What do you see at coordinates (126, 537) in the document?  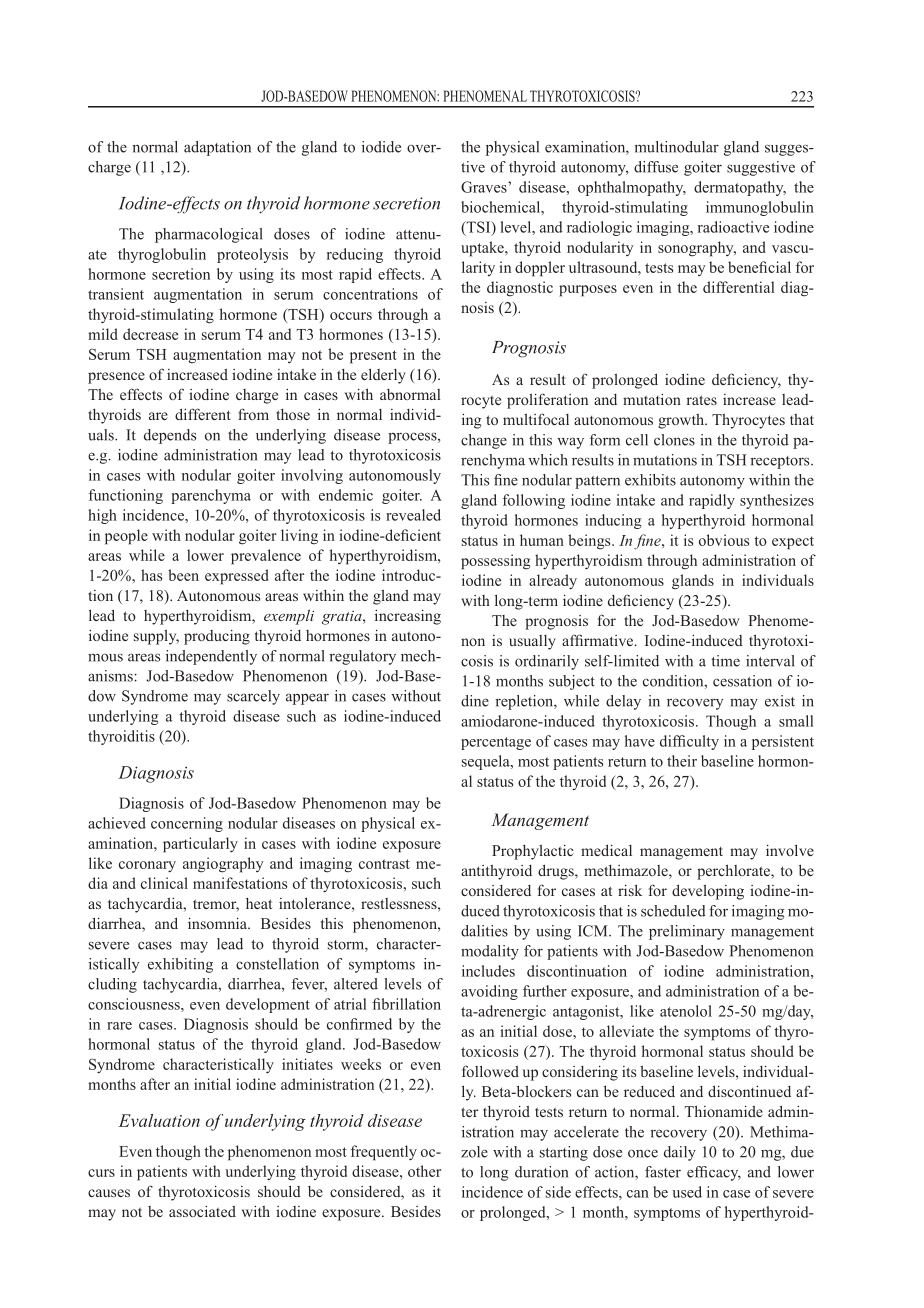 I see `people` at bounding box center [126, 537].
